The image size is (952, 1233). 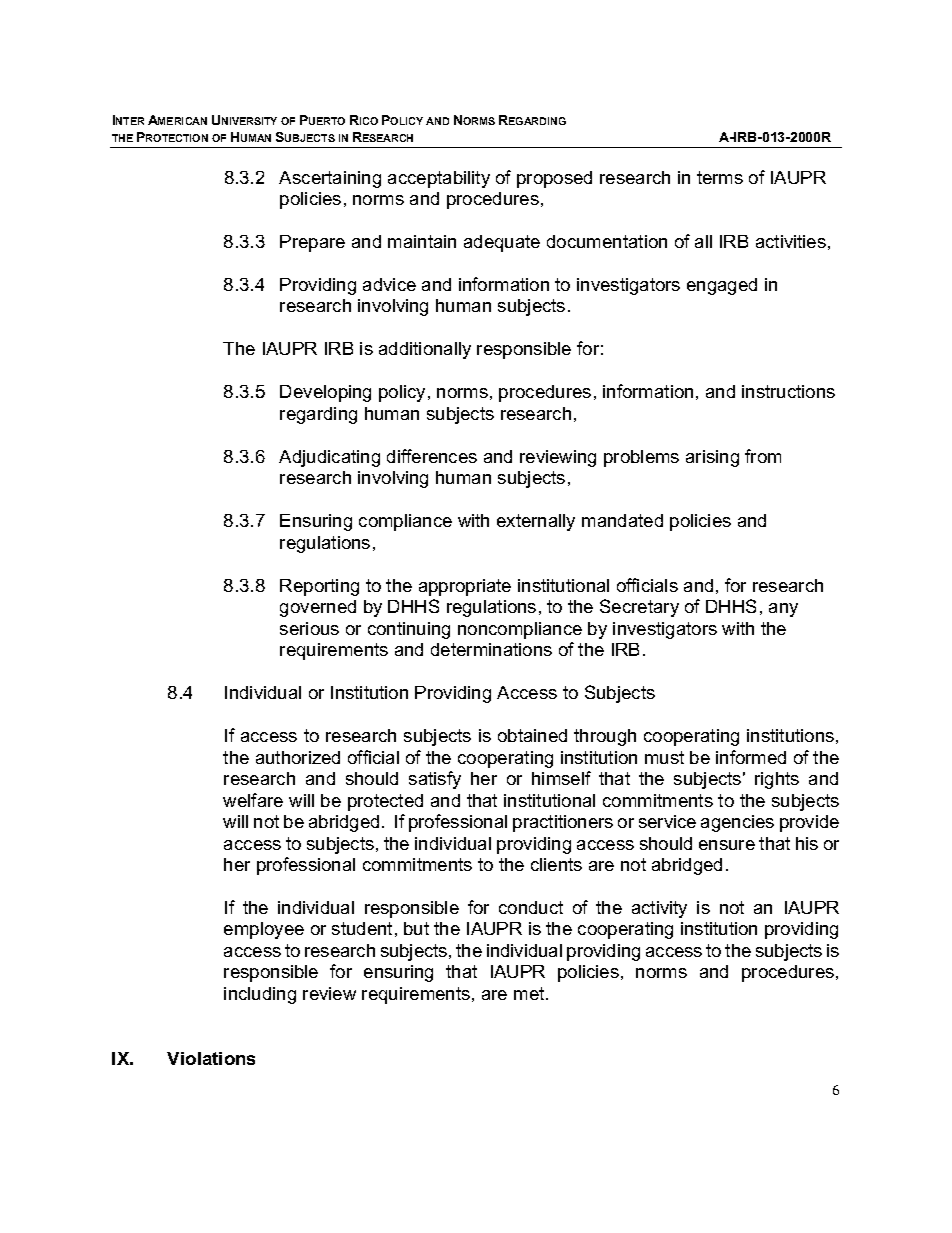 I want to click on Ascertaining, so click(x=330, y=179).
